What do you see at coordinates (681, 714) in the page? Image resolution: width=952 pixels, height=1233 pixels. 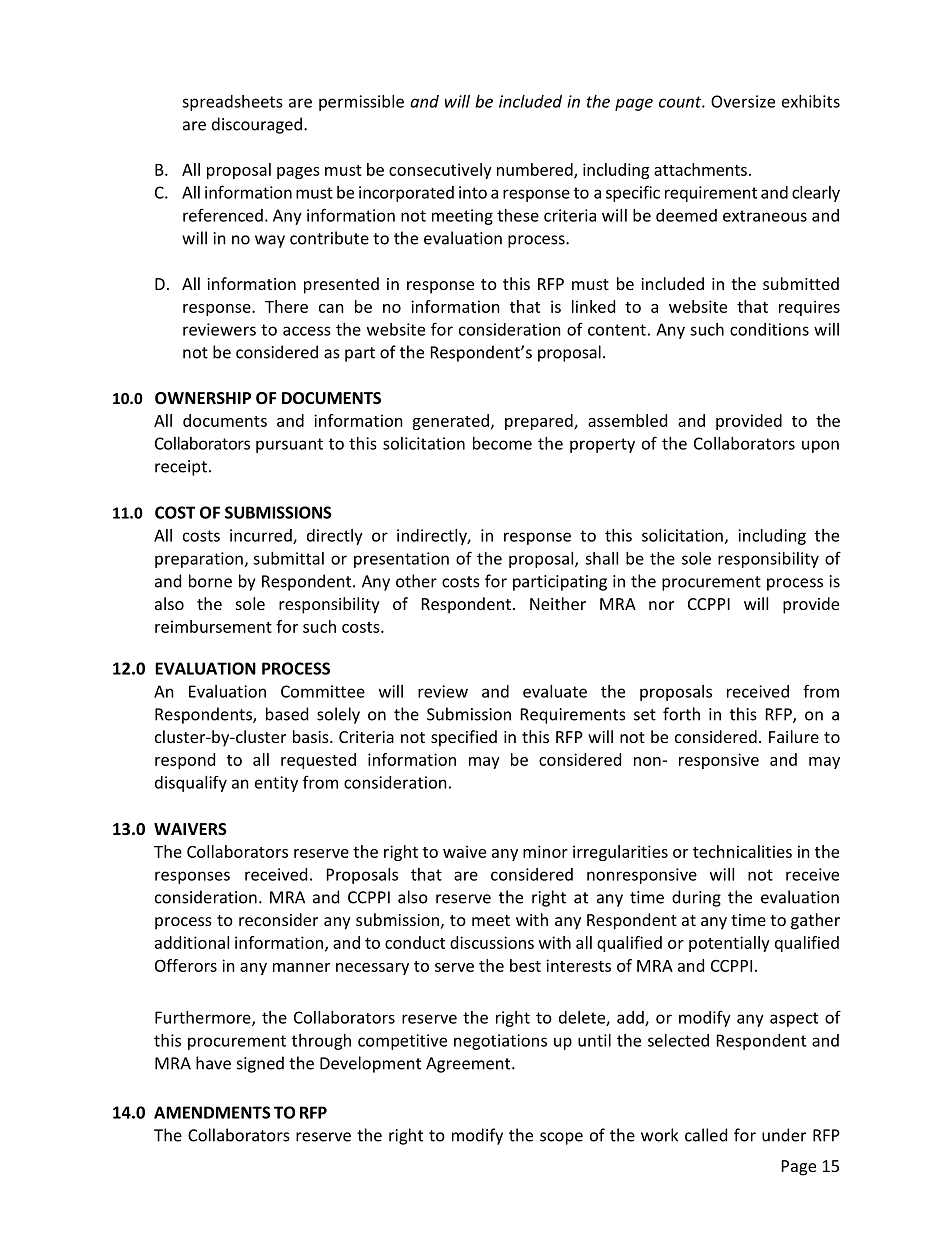 I see `forth` at bounding box center [681, 714].
